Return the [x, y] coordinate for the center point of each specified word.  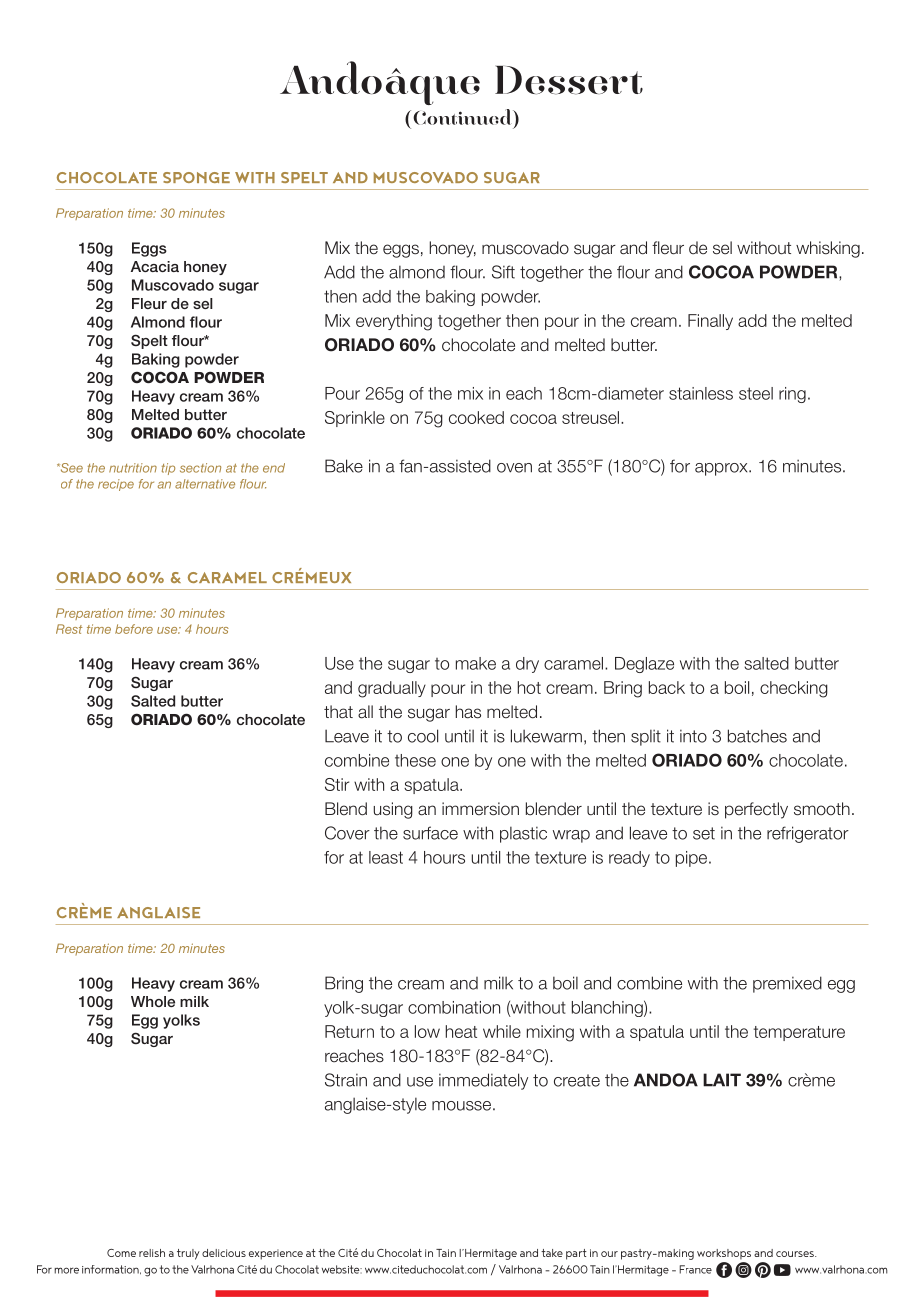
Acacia [155, 266]
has [468, 712]
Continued [463, 117]
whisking [828, 249]
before [134, 629]
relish [152, 1253]
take [552, 1253]
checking [794, 689]
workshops [724, 1254]
